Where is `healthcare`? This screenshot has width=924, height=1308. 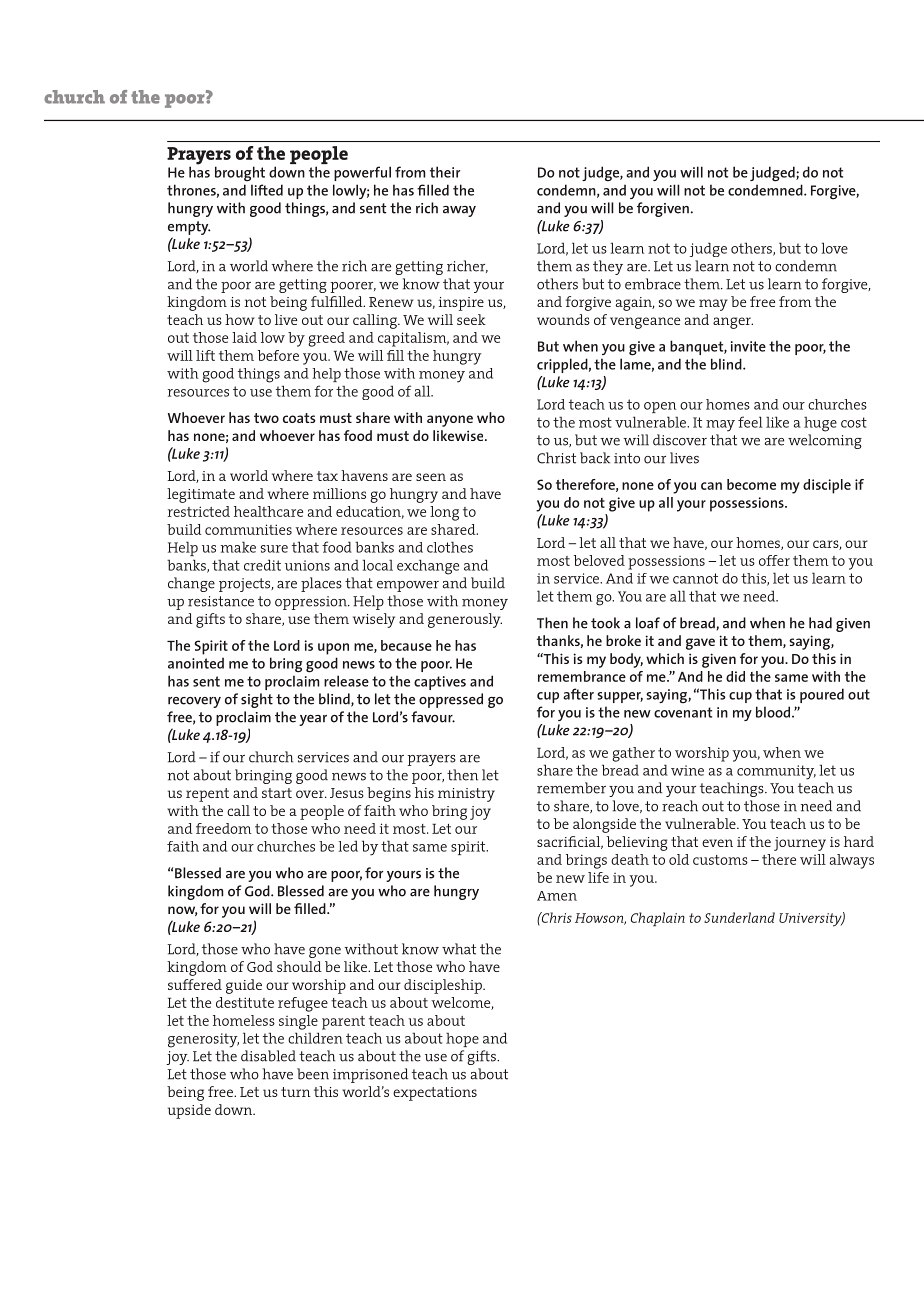 healthcare is located at coordinates (268, 511).
